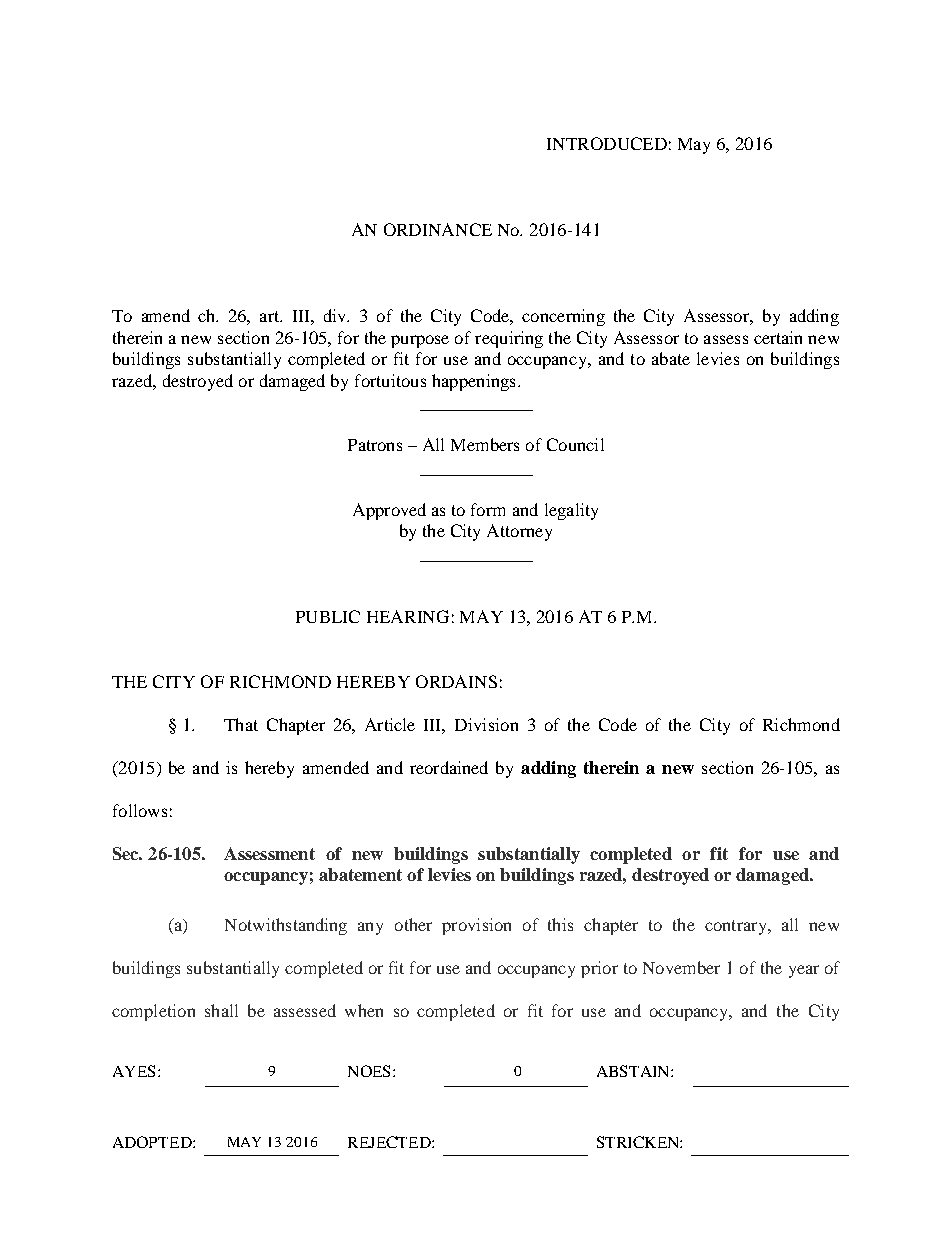 The height and width of the screenshot is (1233, 952). What do you see at coordinates (153, 1142) in the screenshot?
I see `ADOPTED` at bounding box center [153, 1142].
